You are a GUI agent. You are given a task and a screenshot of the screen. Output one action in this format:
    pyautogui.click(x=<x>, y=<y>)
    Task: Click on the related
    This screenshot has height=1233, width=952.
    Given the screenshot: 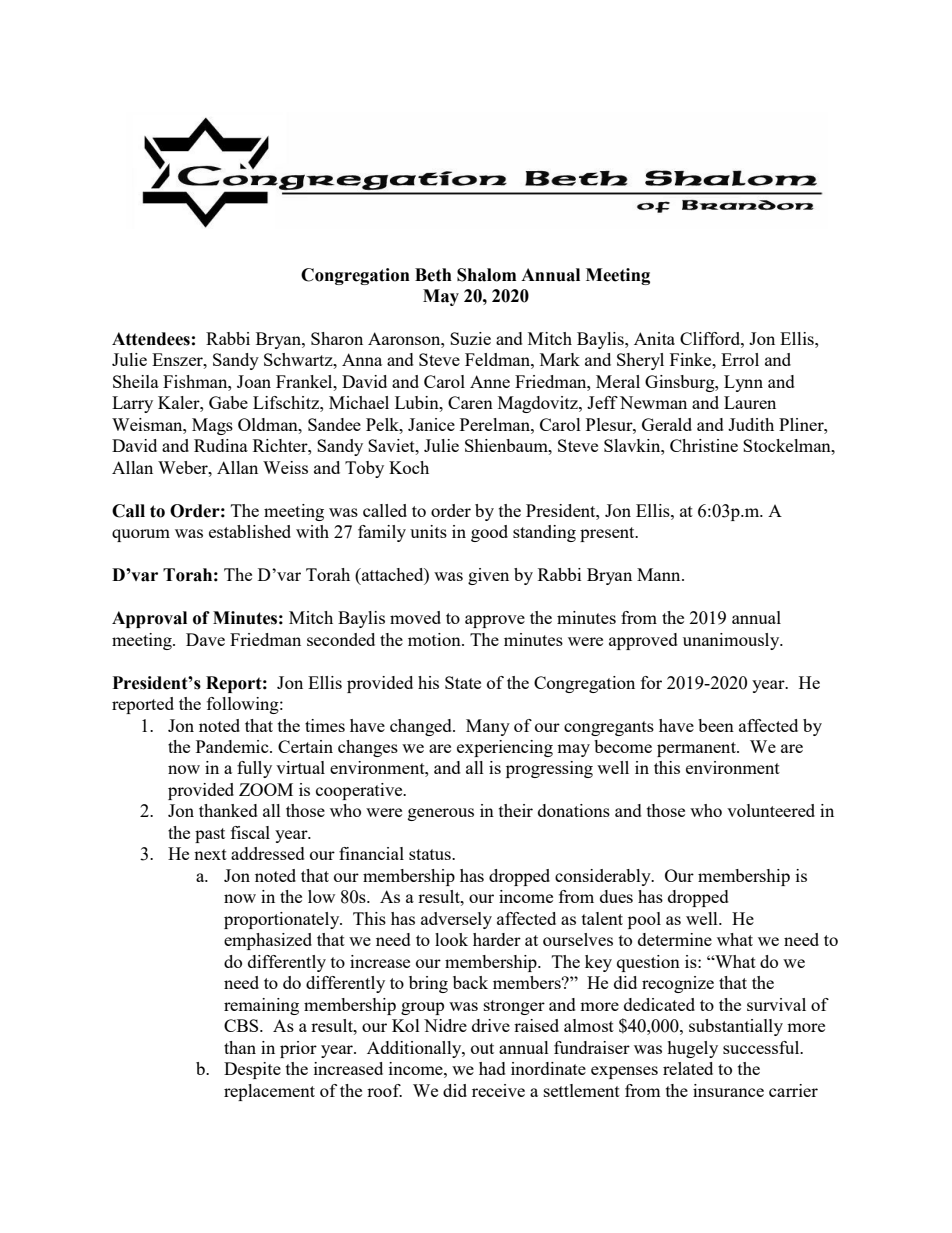 What is the action you would take?
    pyautogui.click(x=688, y=1068)
